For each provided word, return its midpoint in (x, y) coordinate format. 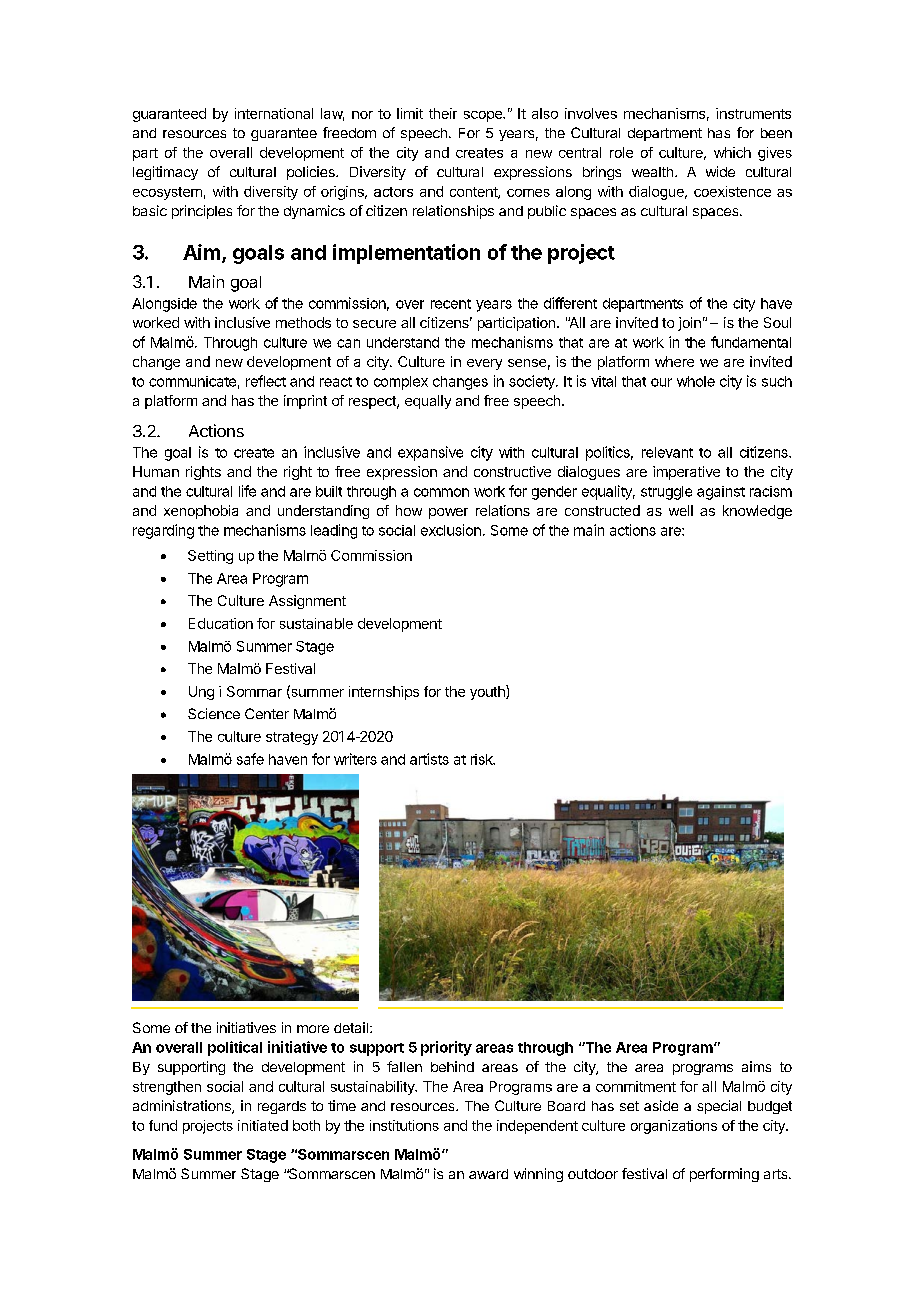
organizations (674, 1127)
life (247, 491)
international (274, 113)
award (488, 1174)
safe (250, 759)
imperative (686, 473)
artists (429, 759)
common (441, 492)
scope (484, 116)
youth (488, 692)
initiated (263, 1125)
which (732, 152)
